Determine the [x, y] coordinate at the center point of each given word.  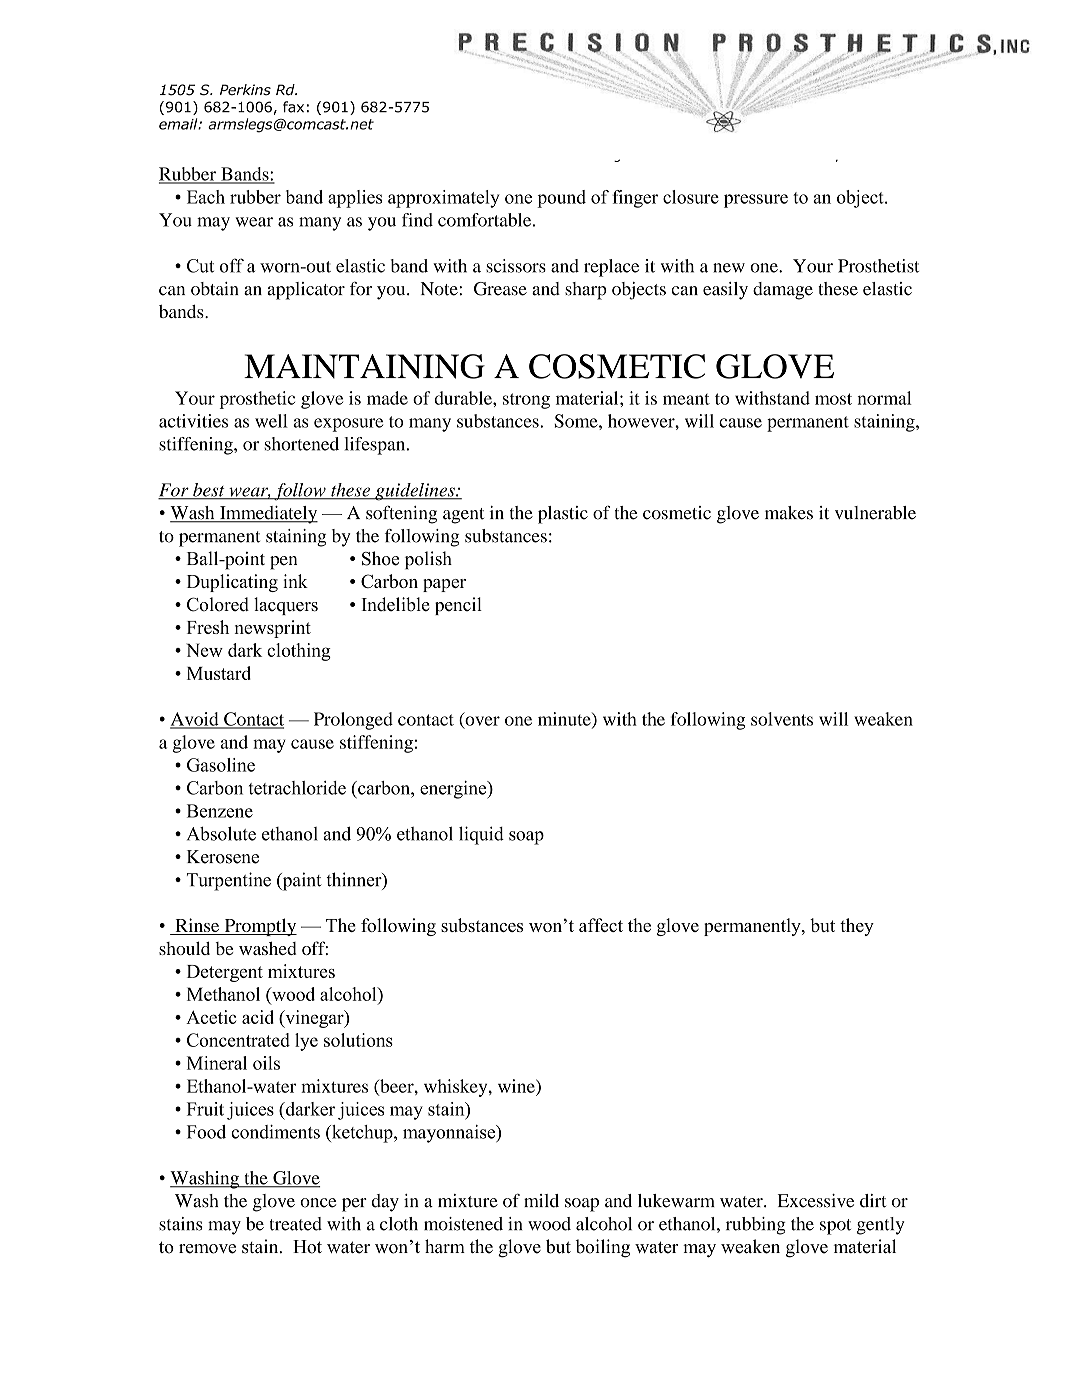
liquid [481, 835]
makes [789, 513]
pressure [756, 201]
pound [561, 199]
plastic [563, 515]
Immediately [267, 515]
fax [293, 107]
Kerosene [223, 857]
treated [296, 1224]
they [857, 927]
